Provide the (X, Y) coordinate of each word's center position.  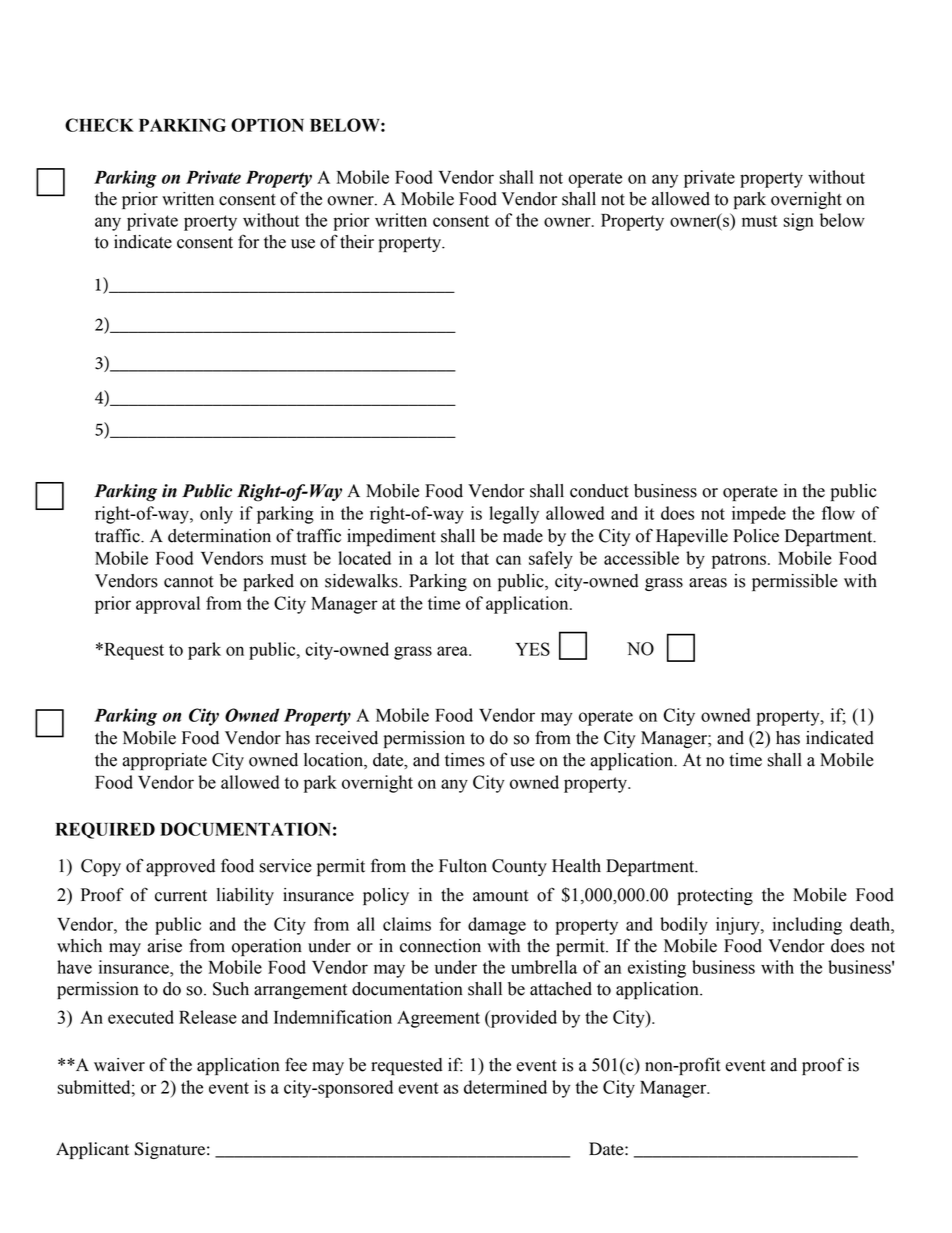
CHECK (99, 125)
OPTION (267, 125)
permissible (795, 582)
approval (168, 605)
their (357, 242)
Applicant (92, 1150)
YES (532, 649)
